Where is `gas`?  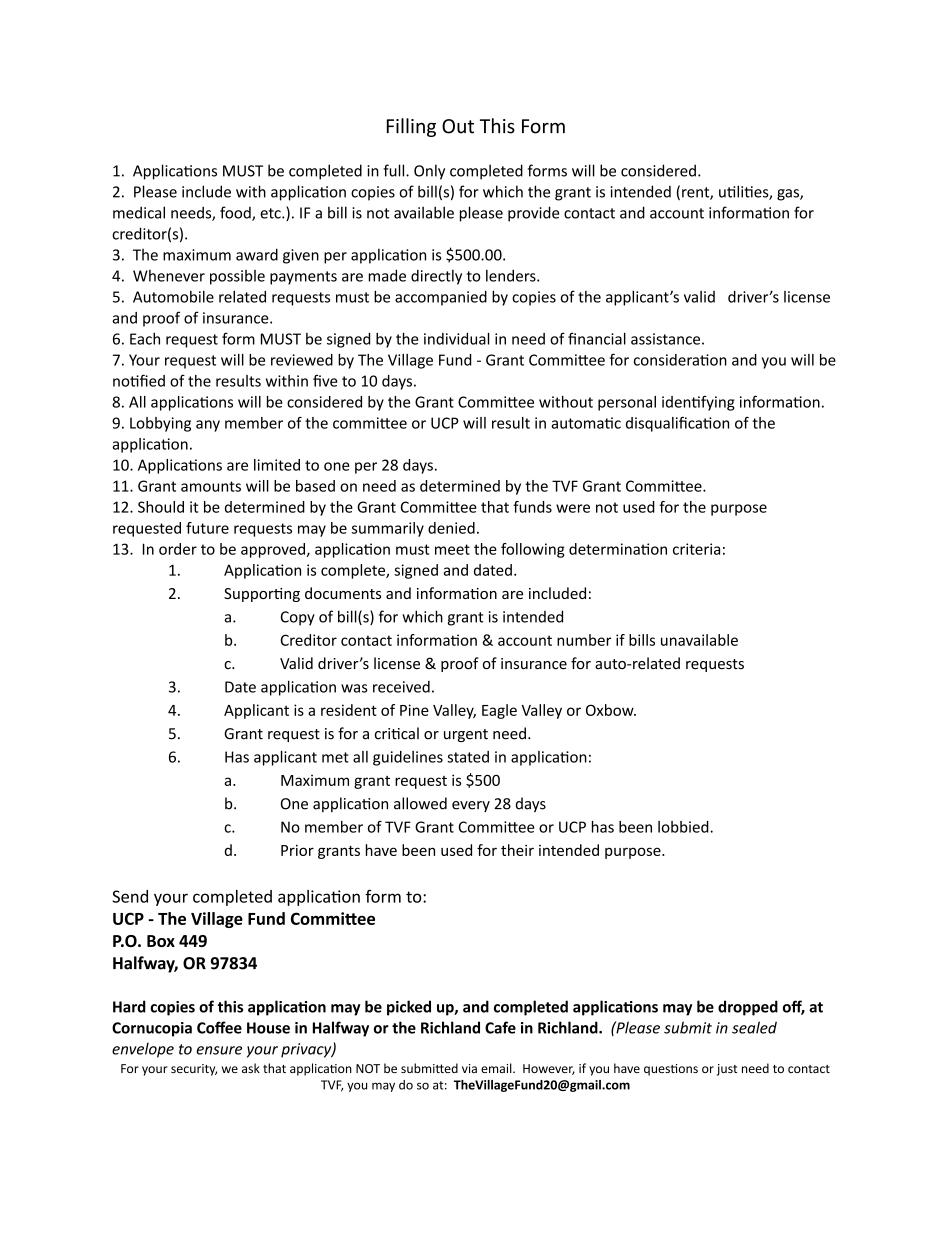 gas is located at coordinates (789, 195).
